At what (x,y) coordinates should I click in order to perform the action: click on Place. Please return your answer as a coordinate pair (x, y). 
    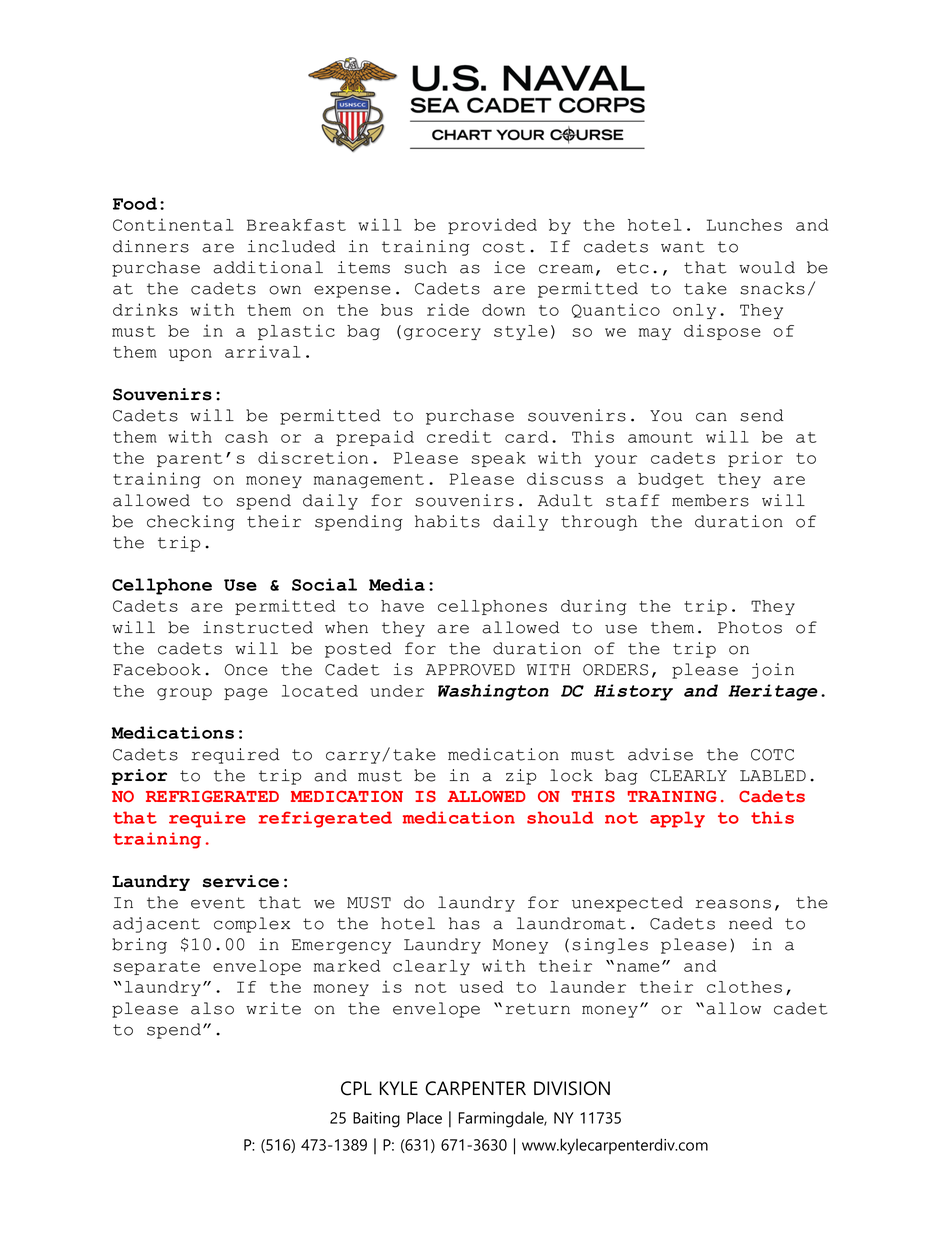
    Looking at the image, I should click on (424, 1117).
